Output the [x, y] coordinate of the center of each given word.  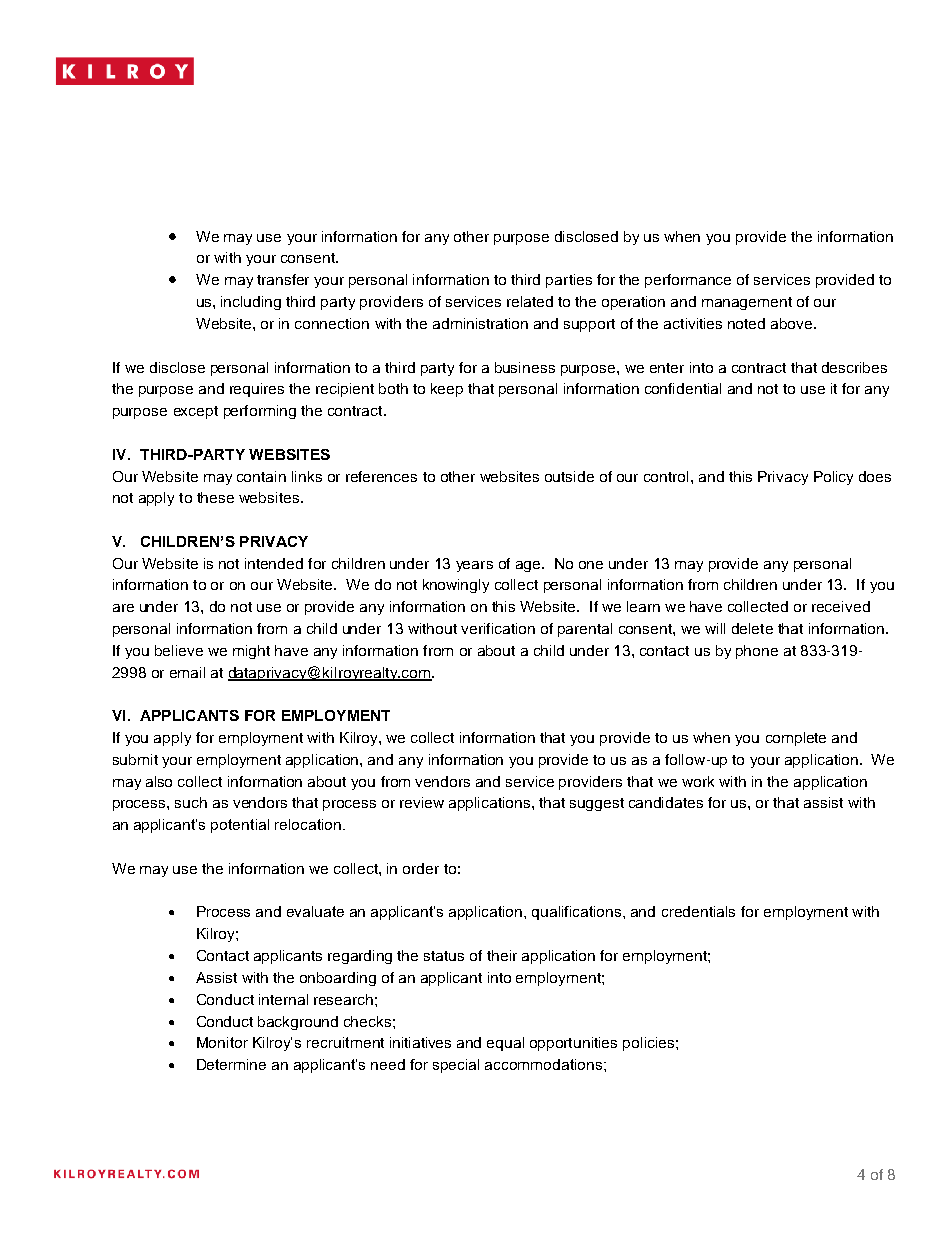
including [251, 303]
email [187, 672]
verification [498, 628]
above [793, 323]
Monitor [222, 1042]
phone [757, 652]
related [530, 301]
